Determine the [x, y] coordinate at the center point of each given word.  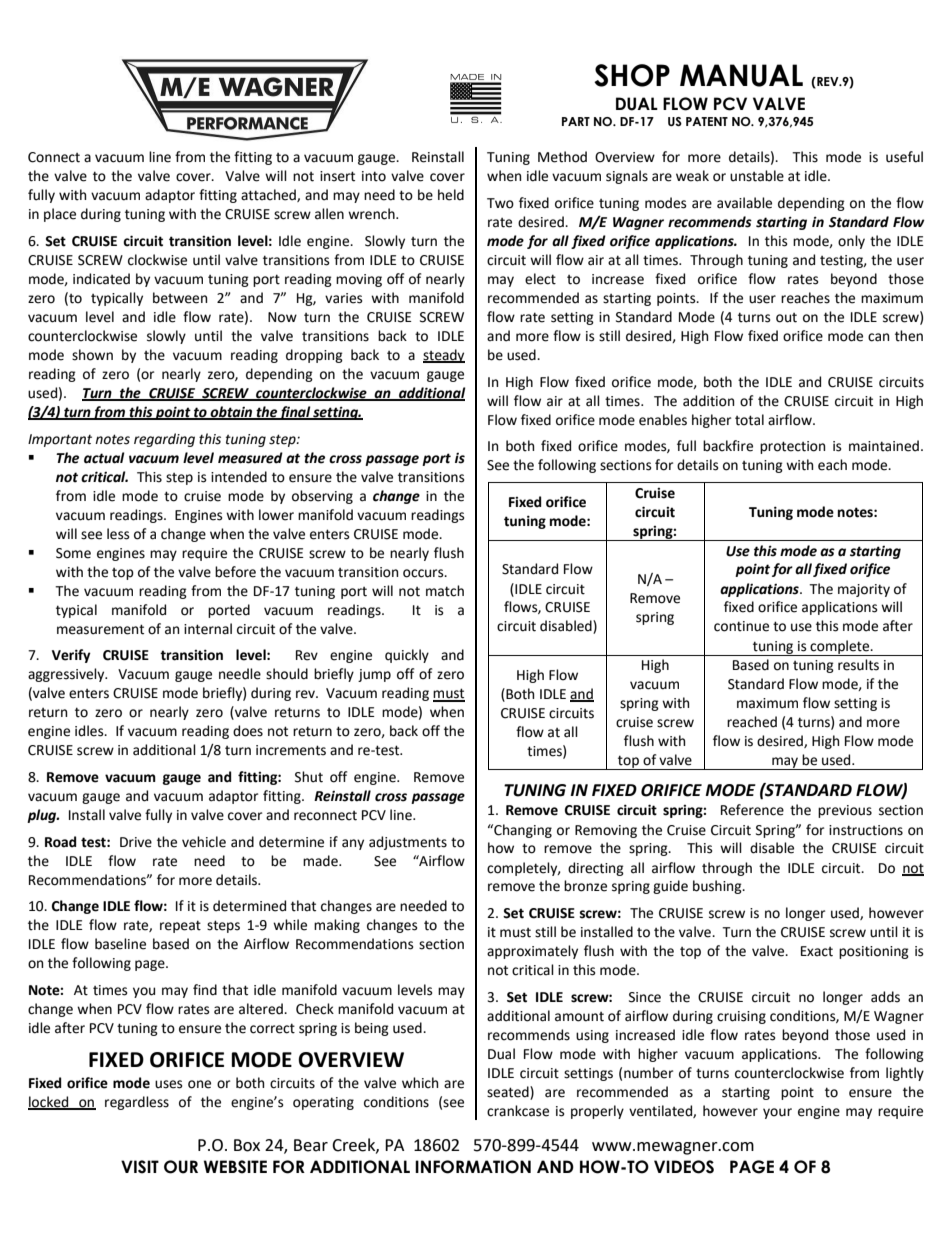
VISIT [140, 1167]
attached [269, 195]
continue [741, 626]
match [445, 591]
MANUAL [741, 75]
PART [576, 121]
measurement [100, 629]
